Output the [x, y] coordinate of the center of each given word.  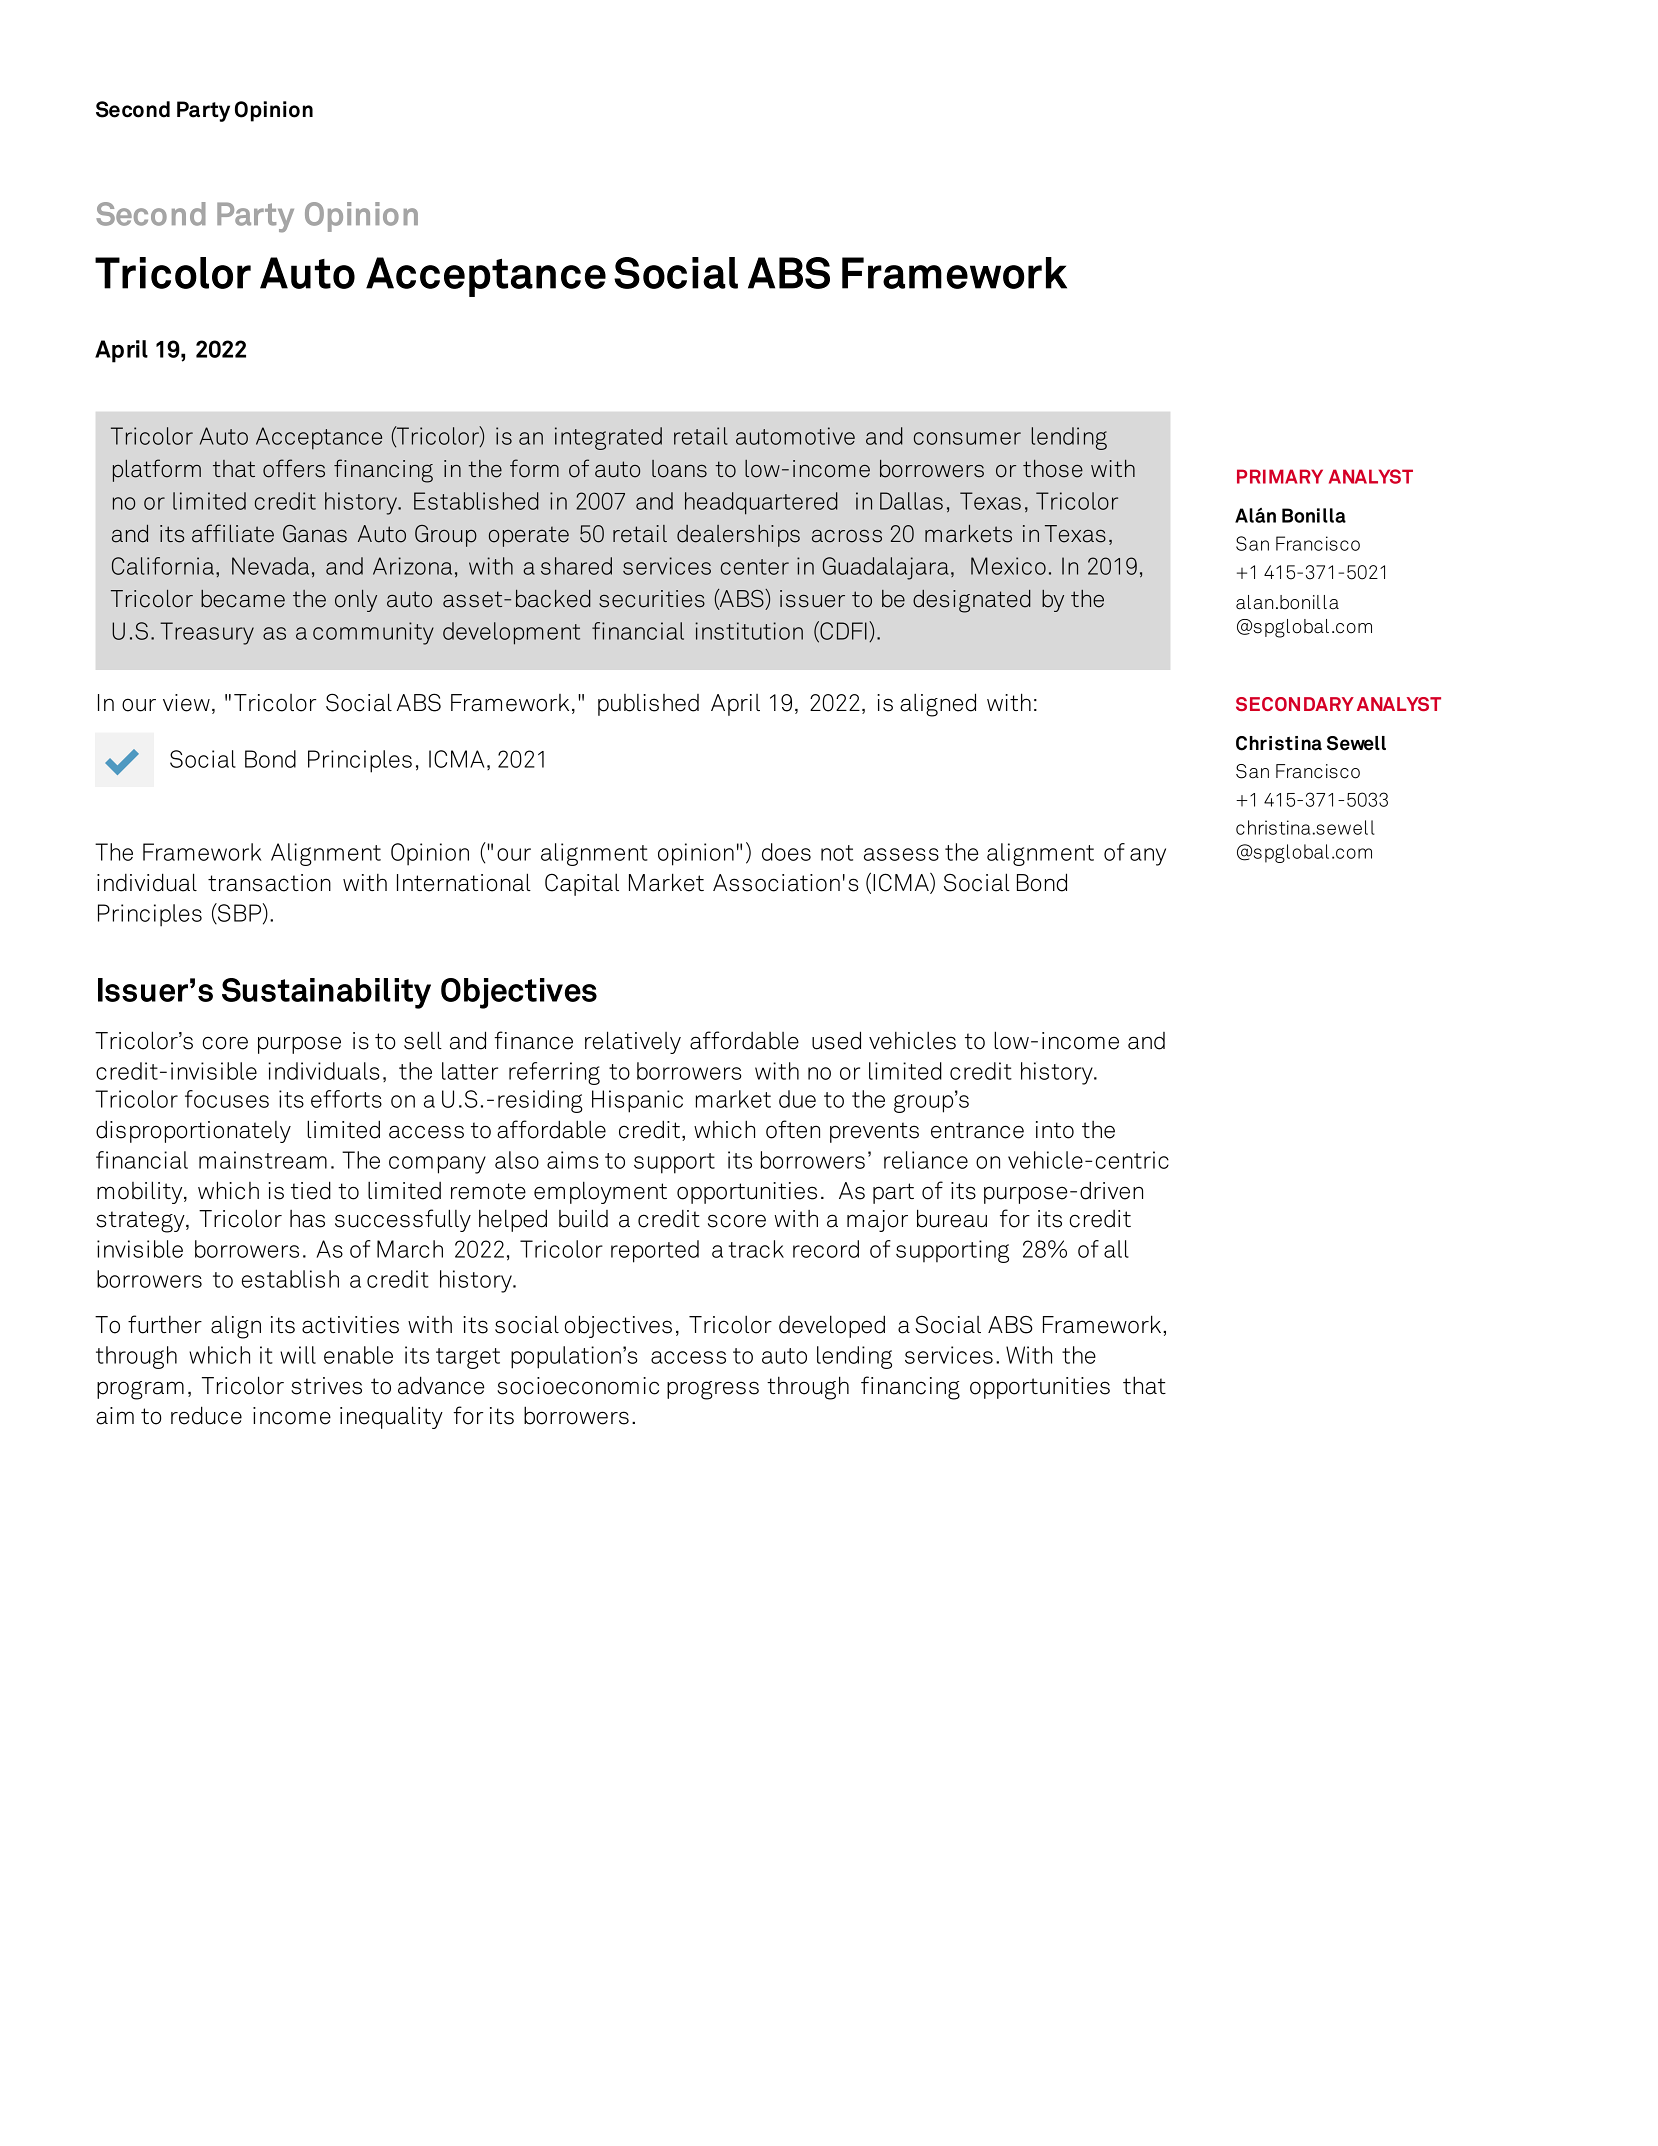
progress [713, 1390]
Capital [582, 885]
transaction [269, 883]
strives [326, 1386]
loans [679, 469]
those [1053, 469]
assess [901, 854]
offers [294, 468]
